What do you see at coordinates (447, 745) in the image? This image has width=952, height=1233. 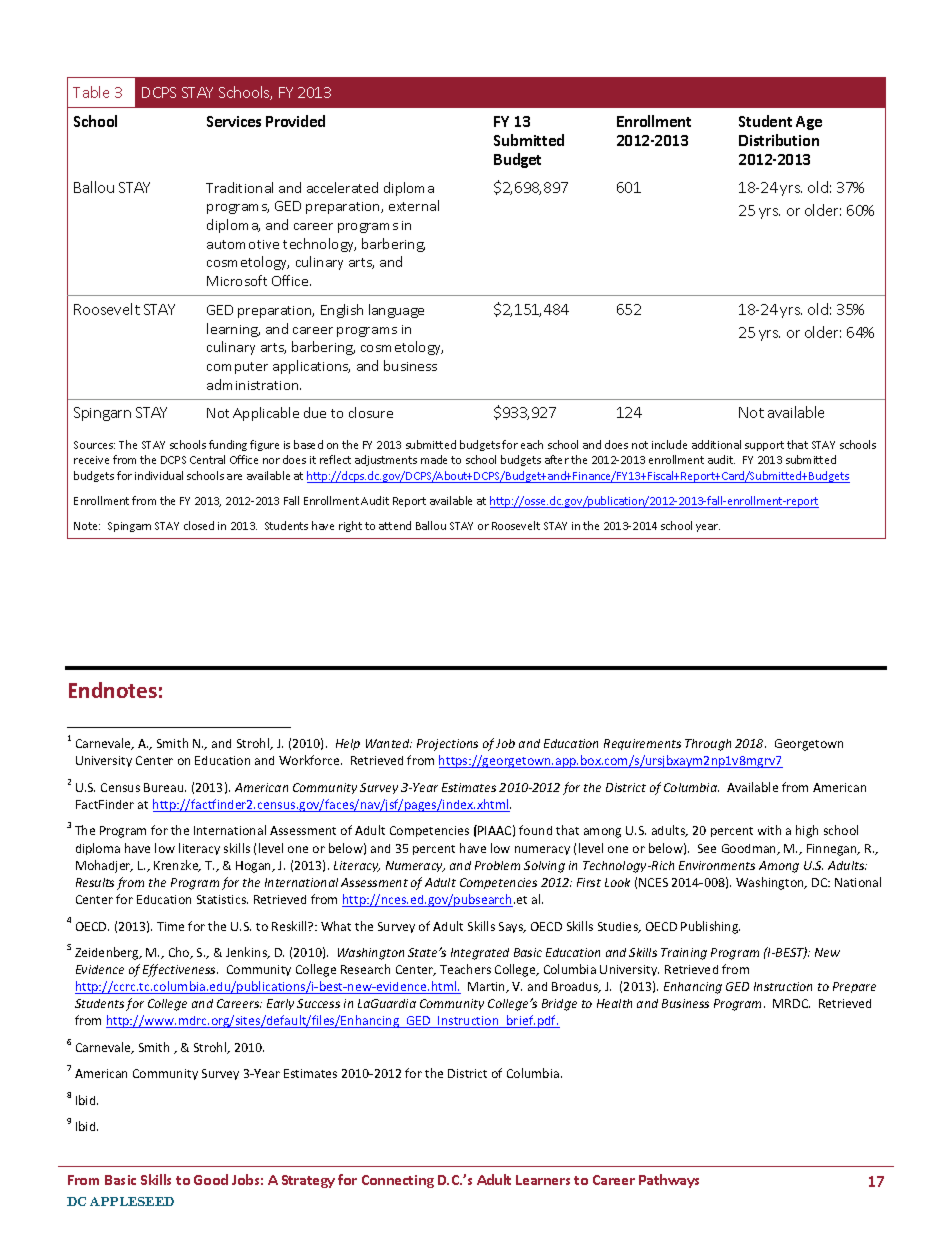 I see `Projections` at bounding box center [447, 745].
